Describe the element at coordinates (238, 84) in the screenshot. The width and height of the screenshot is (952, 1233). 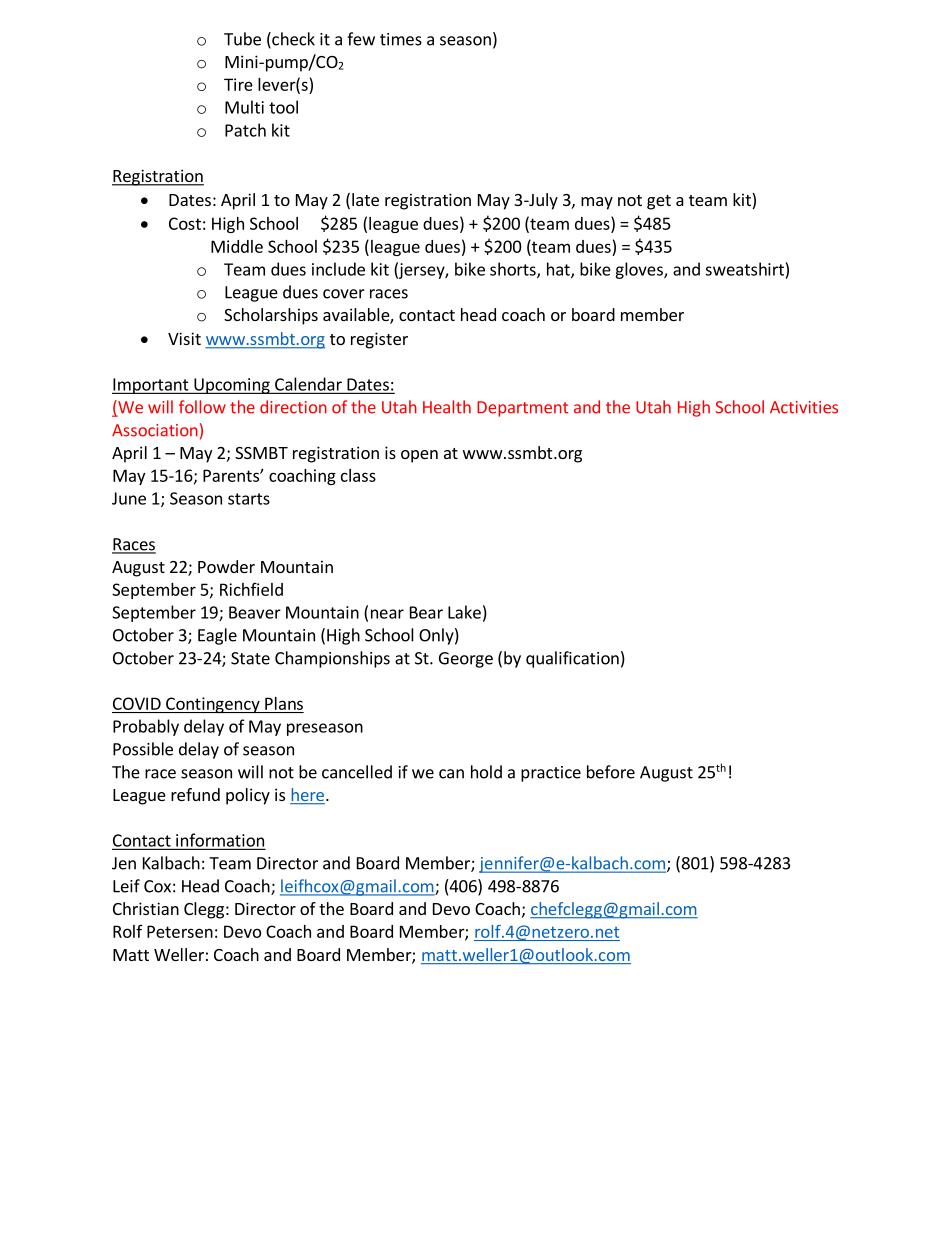
I see `Tire` at that location.
